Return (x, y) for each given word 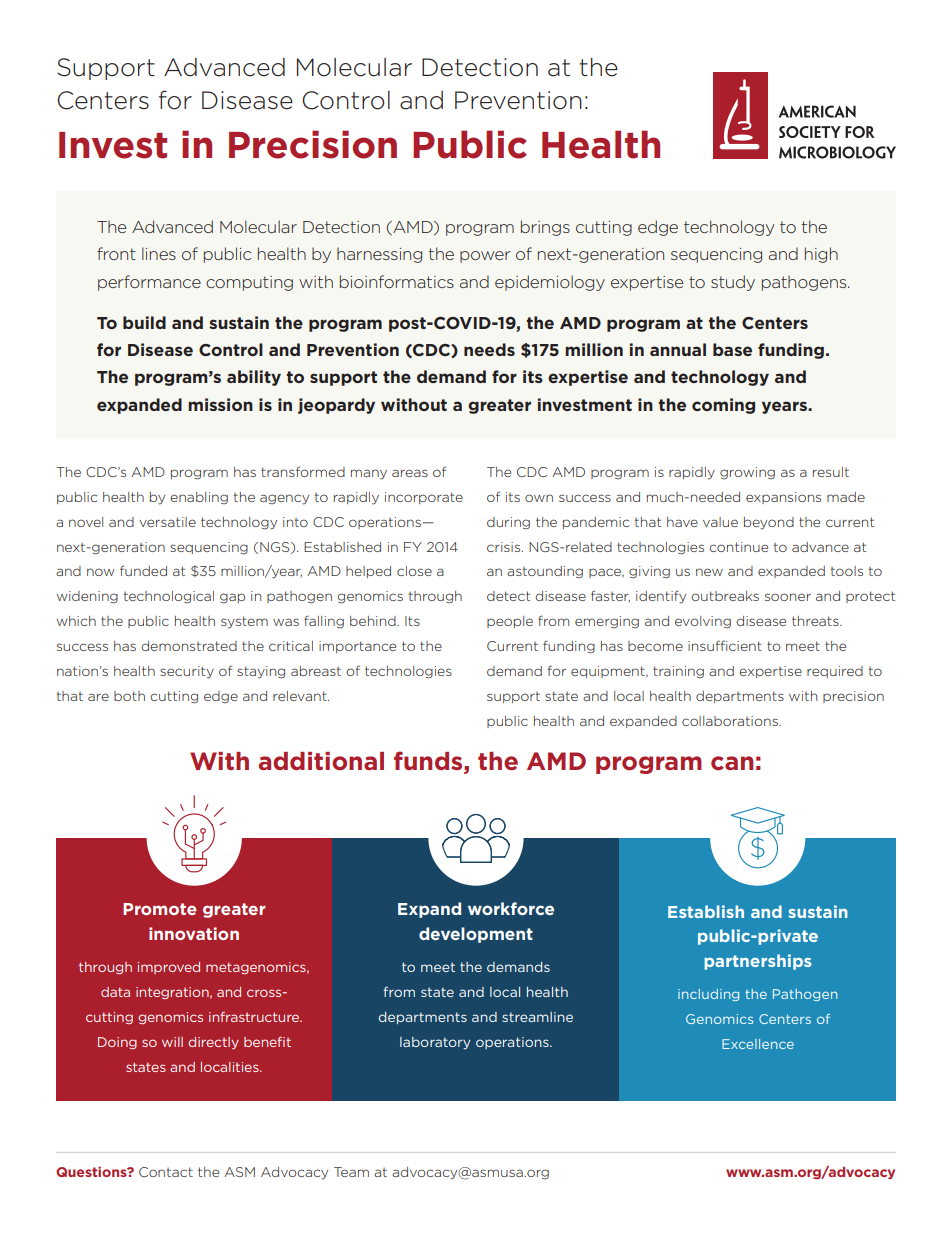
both (129, 696)
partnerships (758, 962)
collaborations (731, 721)
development (476, 935)
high (821, 255)
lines (159, 253)
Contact (166, 1172)
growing (747, 473)
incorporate (424, 498)
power (485, 257)
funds (429, 762)
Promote (160, 909)
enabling (199, 498)
